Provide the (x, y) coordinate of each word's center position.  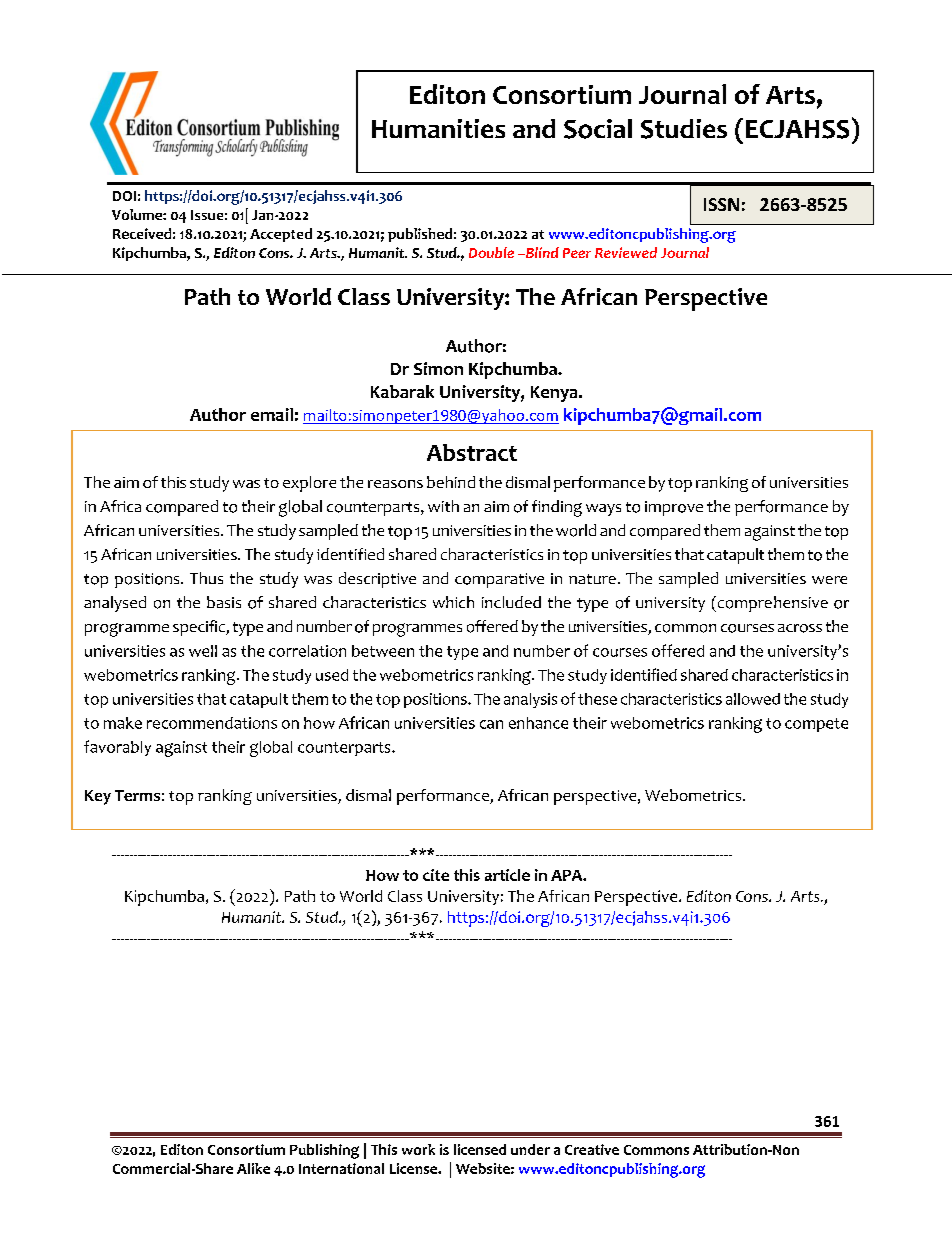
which (453, 602)
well (203, 651)
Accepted (281, 235)
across (800, 628)
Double (491, 252)
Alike (253, 1168)
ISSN (721, 204)
